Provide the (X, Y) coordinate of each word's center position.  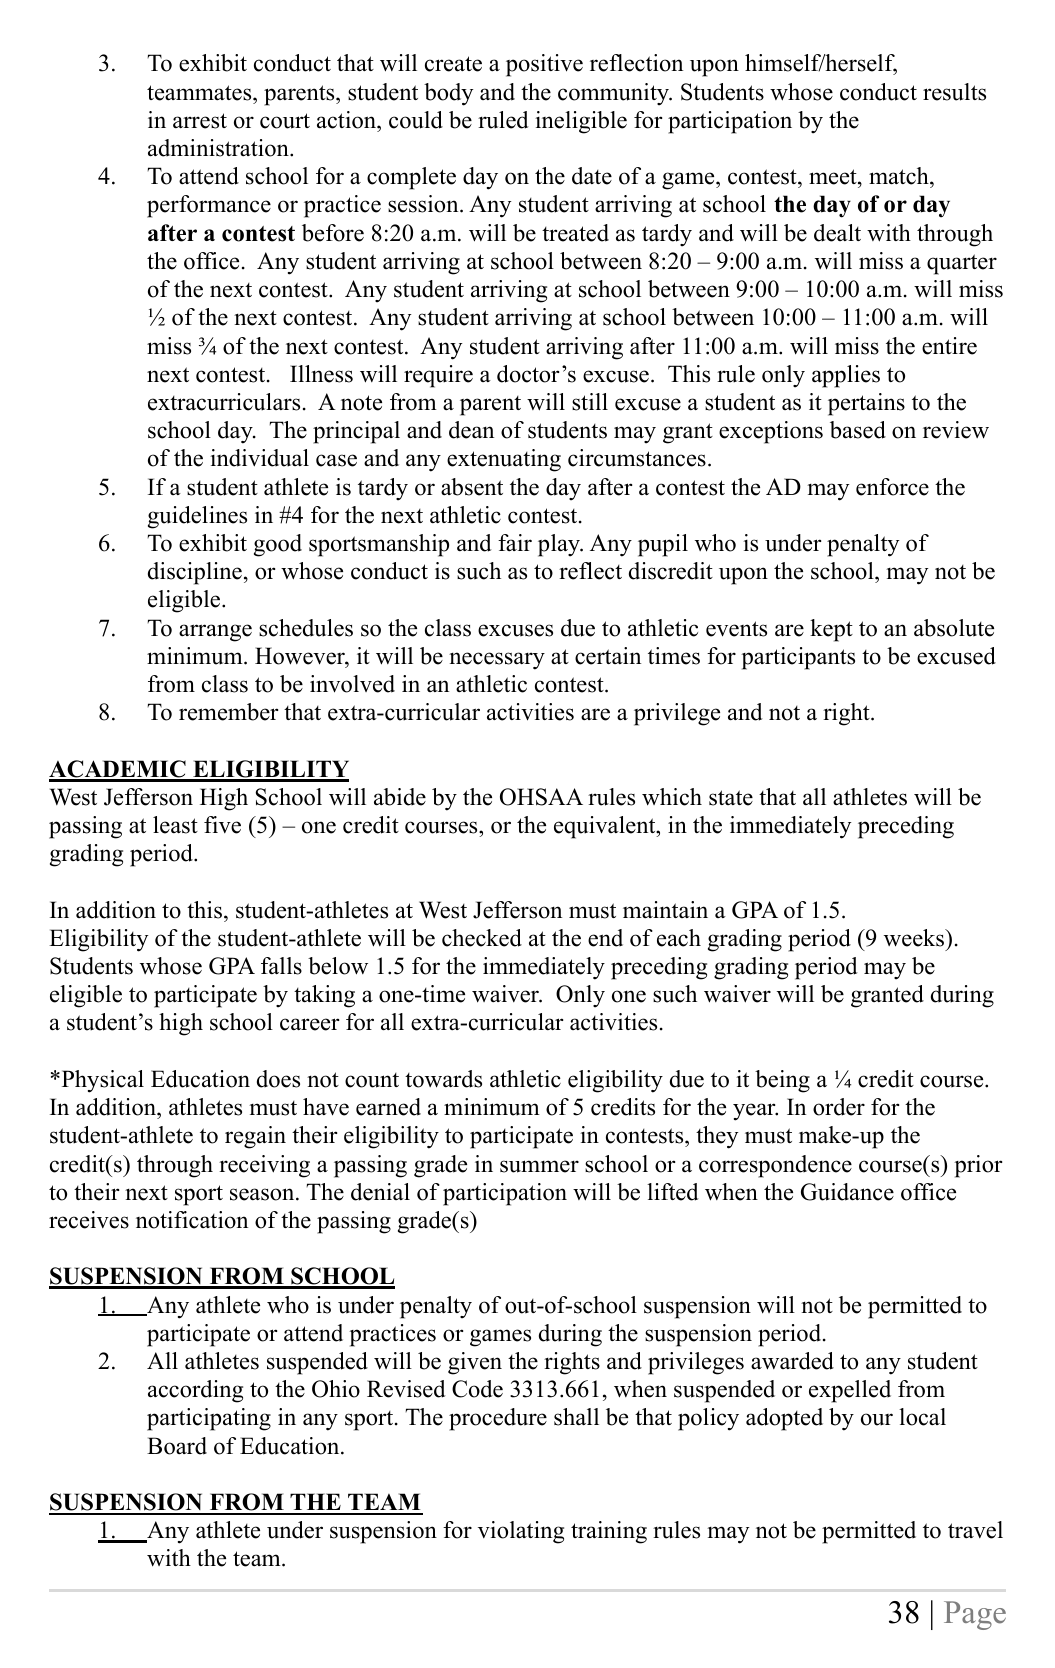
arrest (200, 121)
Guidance (847, 1192)
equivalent (605, 827)
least (175, 825)
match (900, 177)
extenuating (504, 460)
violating (521, 1532)
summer (539, 1166)
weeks (915, 938)
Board (177, 1446)
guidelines (197, 517)
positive (544, 65)
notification (192, 1220)
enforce (892, 487)
